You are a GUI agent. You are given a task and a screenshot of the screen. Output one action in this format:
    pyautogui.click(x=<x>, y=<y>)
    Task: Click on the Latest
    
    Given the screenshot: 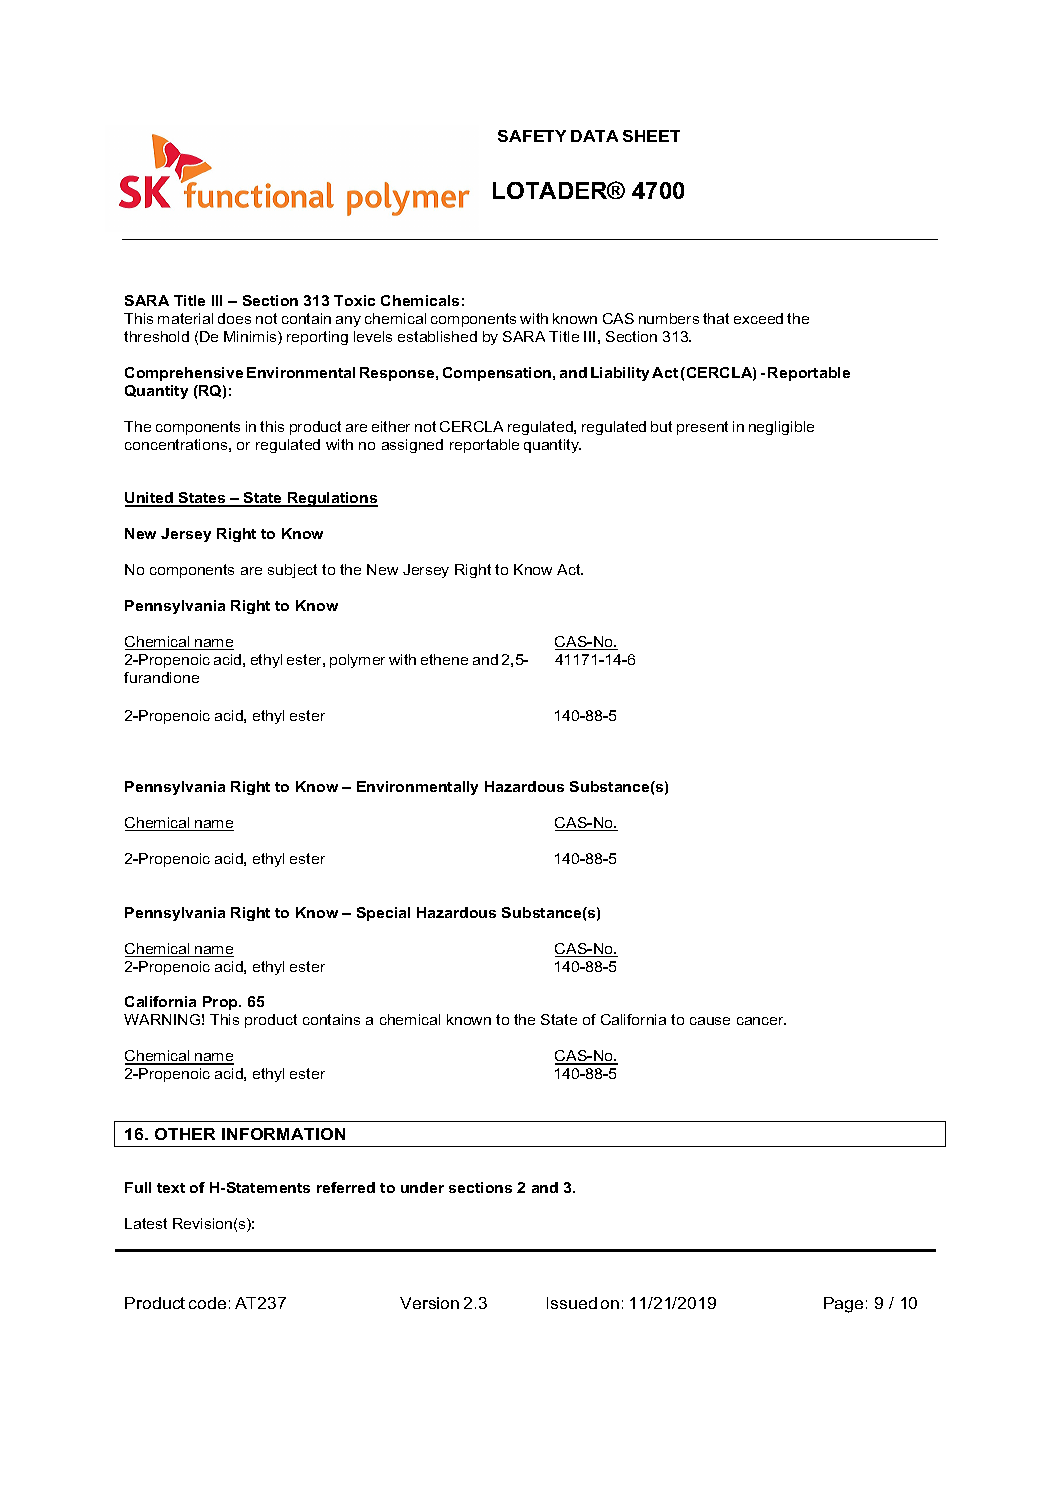 What is the action you would take?
    pyautogui.click(x=146, y=1223)
